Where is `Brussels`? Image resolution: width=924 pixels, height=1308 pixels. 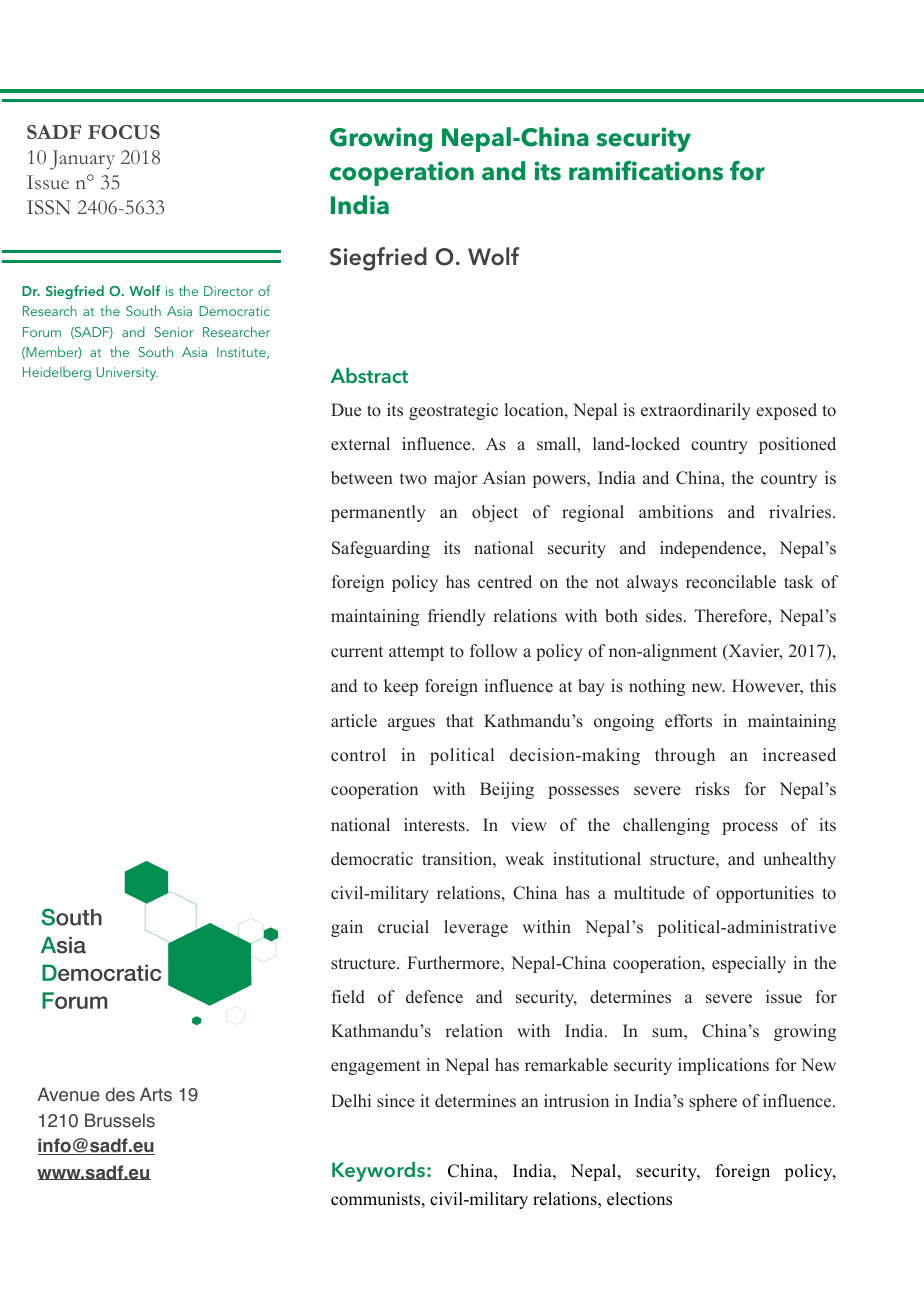 Brussels is located at coordinates (120, 1120).
